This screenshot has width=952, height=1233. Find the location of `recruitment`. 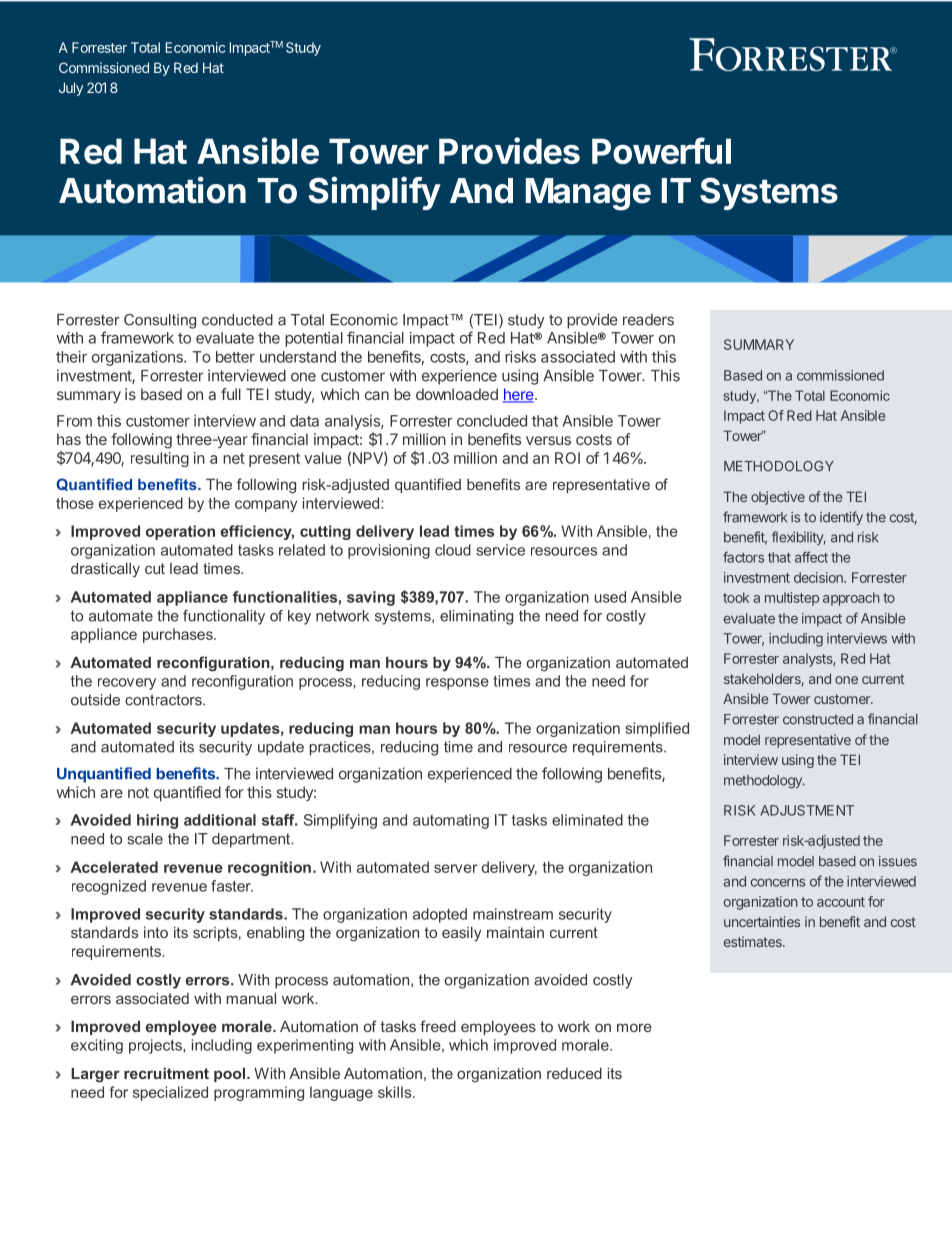

recruitment is located at coordinates (166, 1073).
